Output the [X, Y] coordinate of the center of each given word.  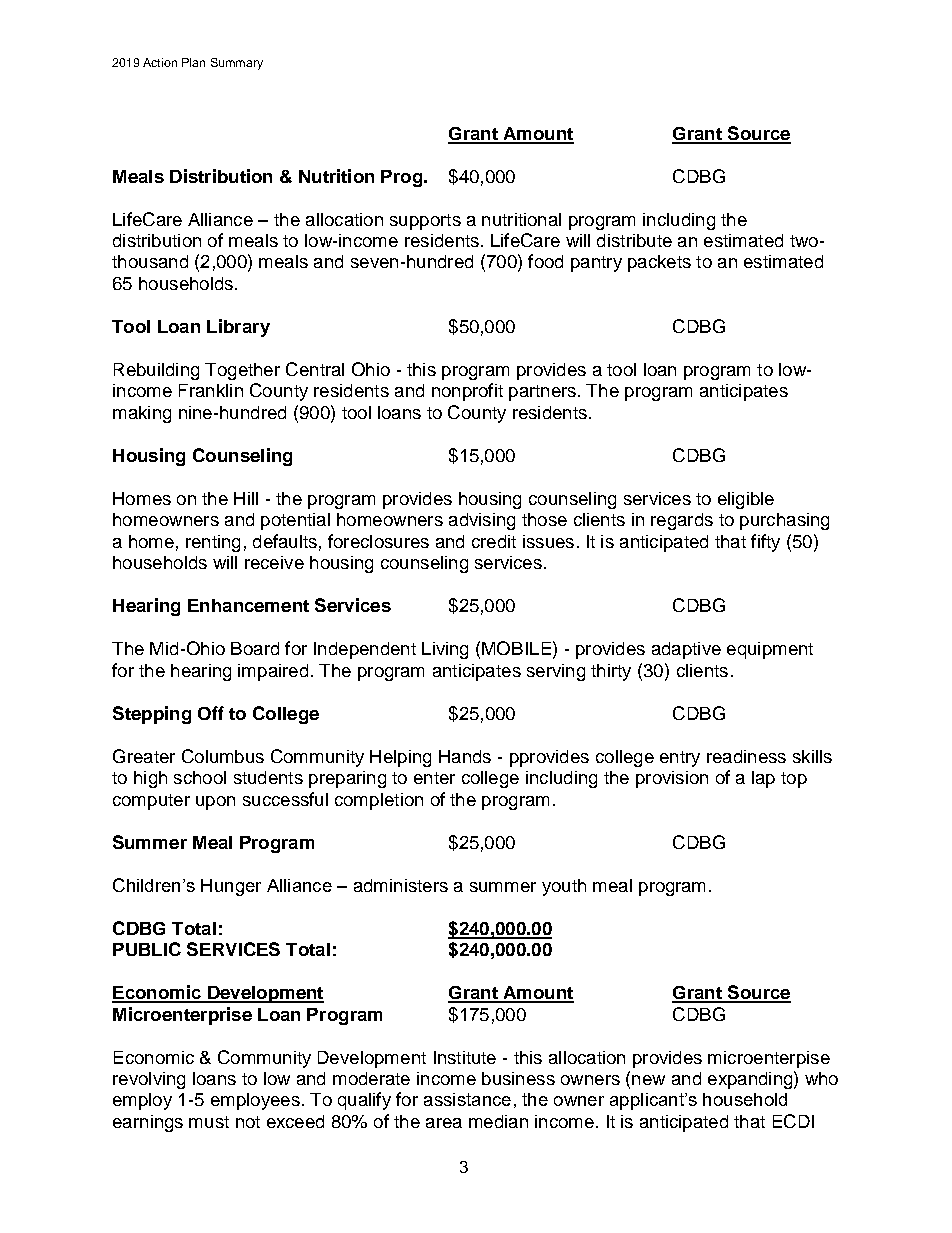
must [209, 1122]
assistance [467, 1099]
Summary [237, 64]
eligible [746, 500]
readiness [746, 756]
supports [425, 222]
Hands [465, 756]
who [821, 1078]
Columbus [223, 756]
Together [242, 371]
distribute [634, 240]
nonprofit [467, 392]
